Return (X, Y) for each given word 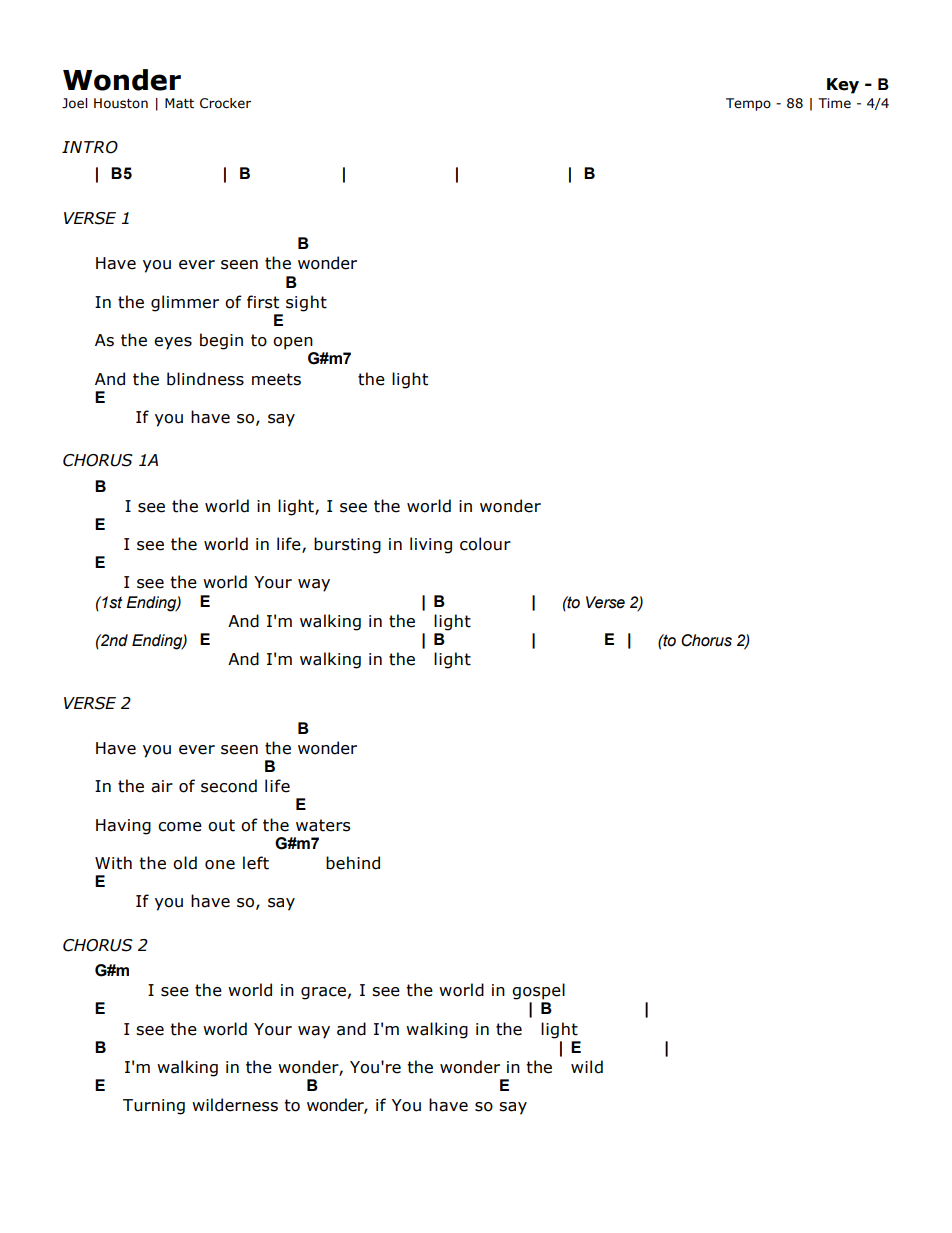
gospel (538, 991)
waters (323, 825)
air (162, 786)
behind (353, 863)
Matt (179, 103)
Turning (154, 1107)
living (431, 545)
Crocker (225, 103)
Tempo (748, 104)
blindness (205, 379)
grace (323, 993)
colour (485, 544)
